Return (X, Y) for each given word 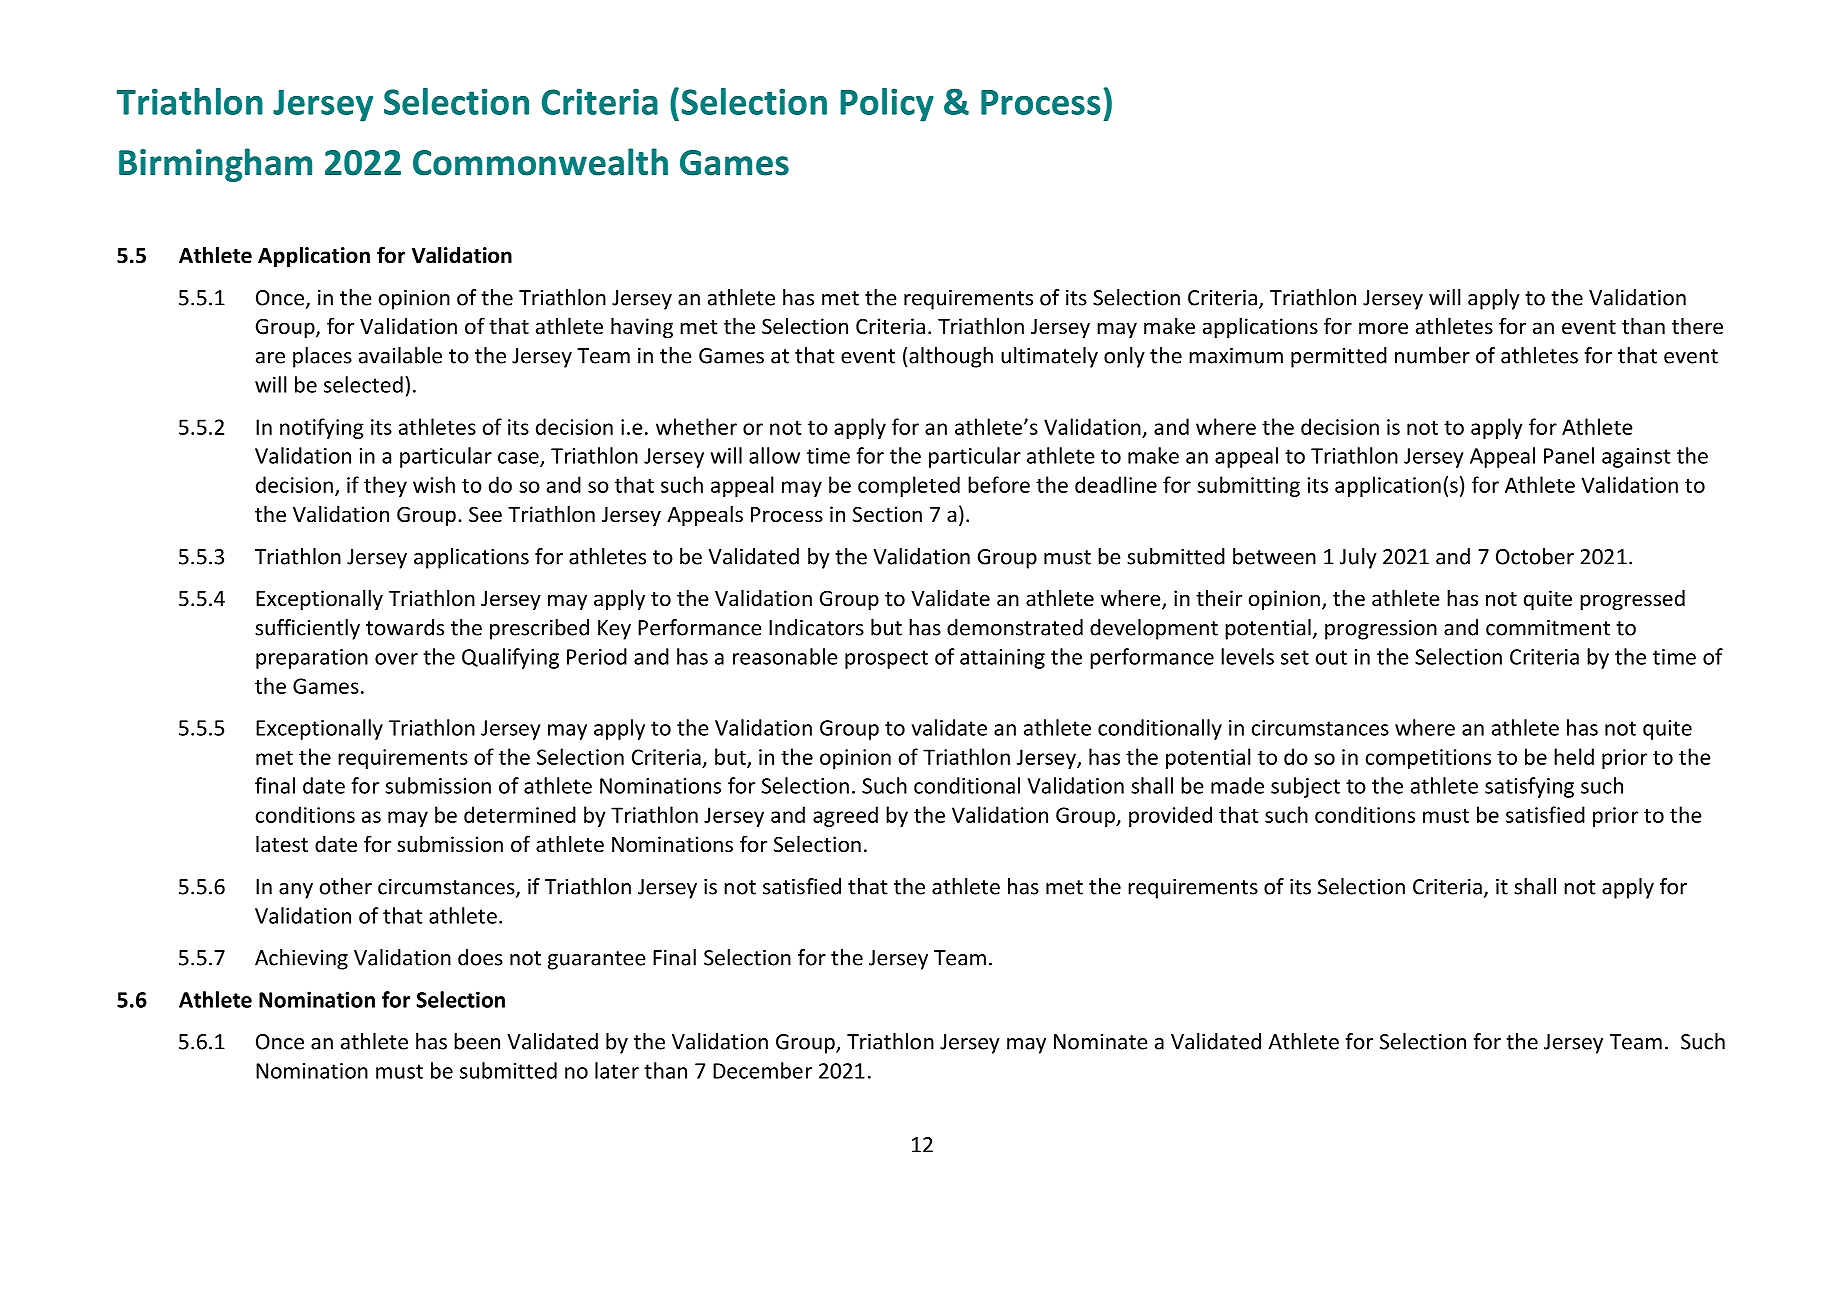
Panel (1569, 455)
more (1383, 328)
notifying (322, 428)
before (999, 484)
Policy (887, 105)
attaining (1002, 659)
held (1574, 756)
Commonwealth (540, 162)
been (477, 1041)
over (396, 659)
